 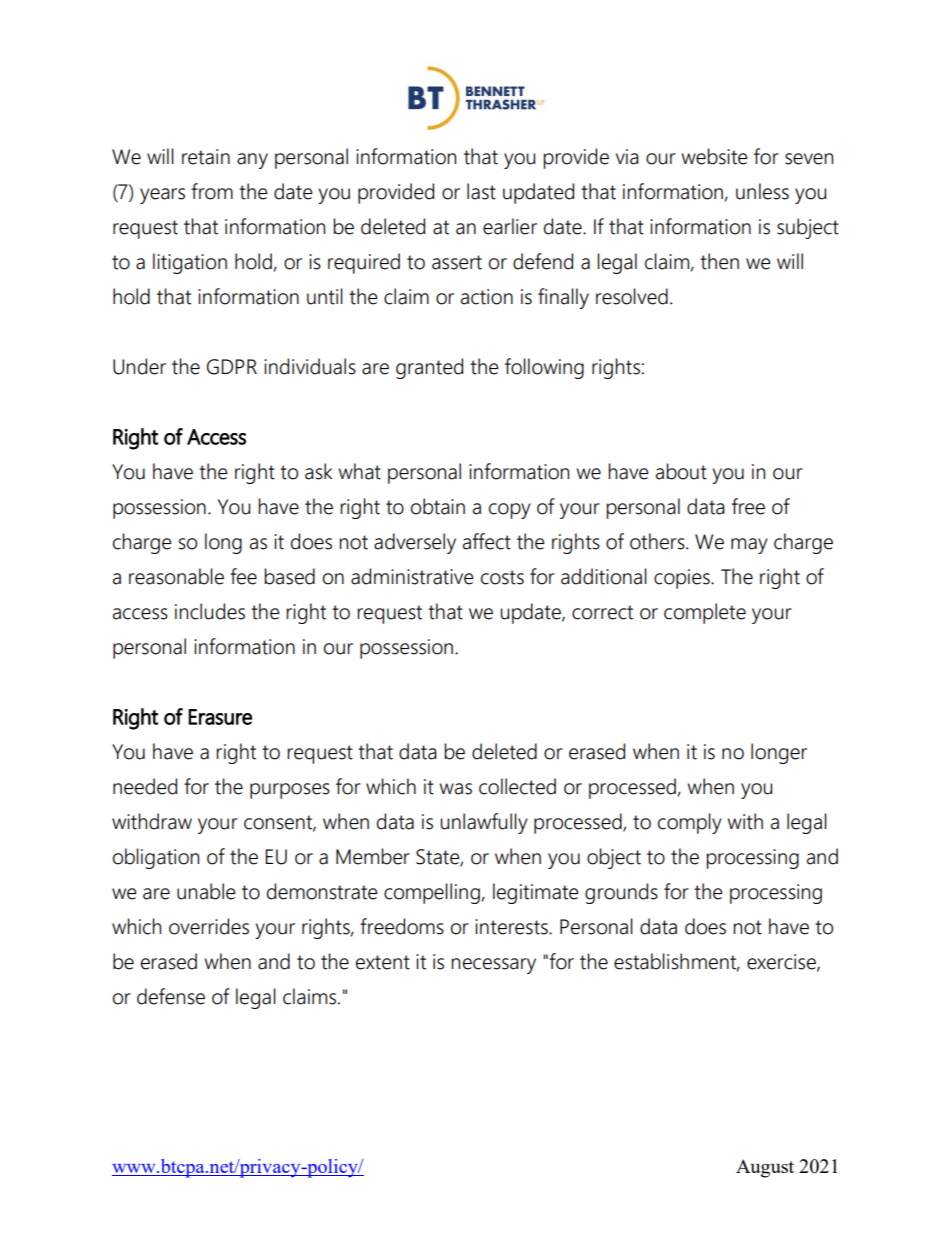 I want to click on last, so click(x=481, y=191).
